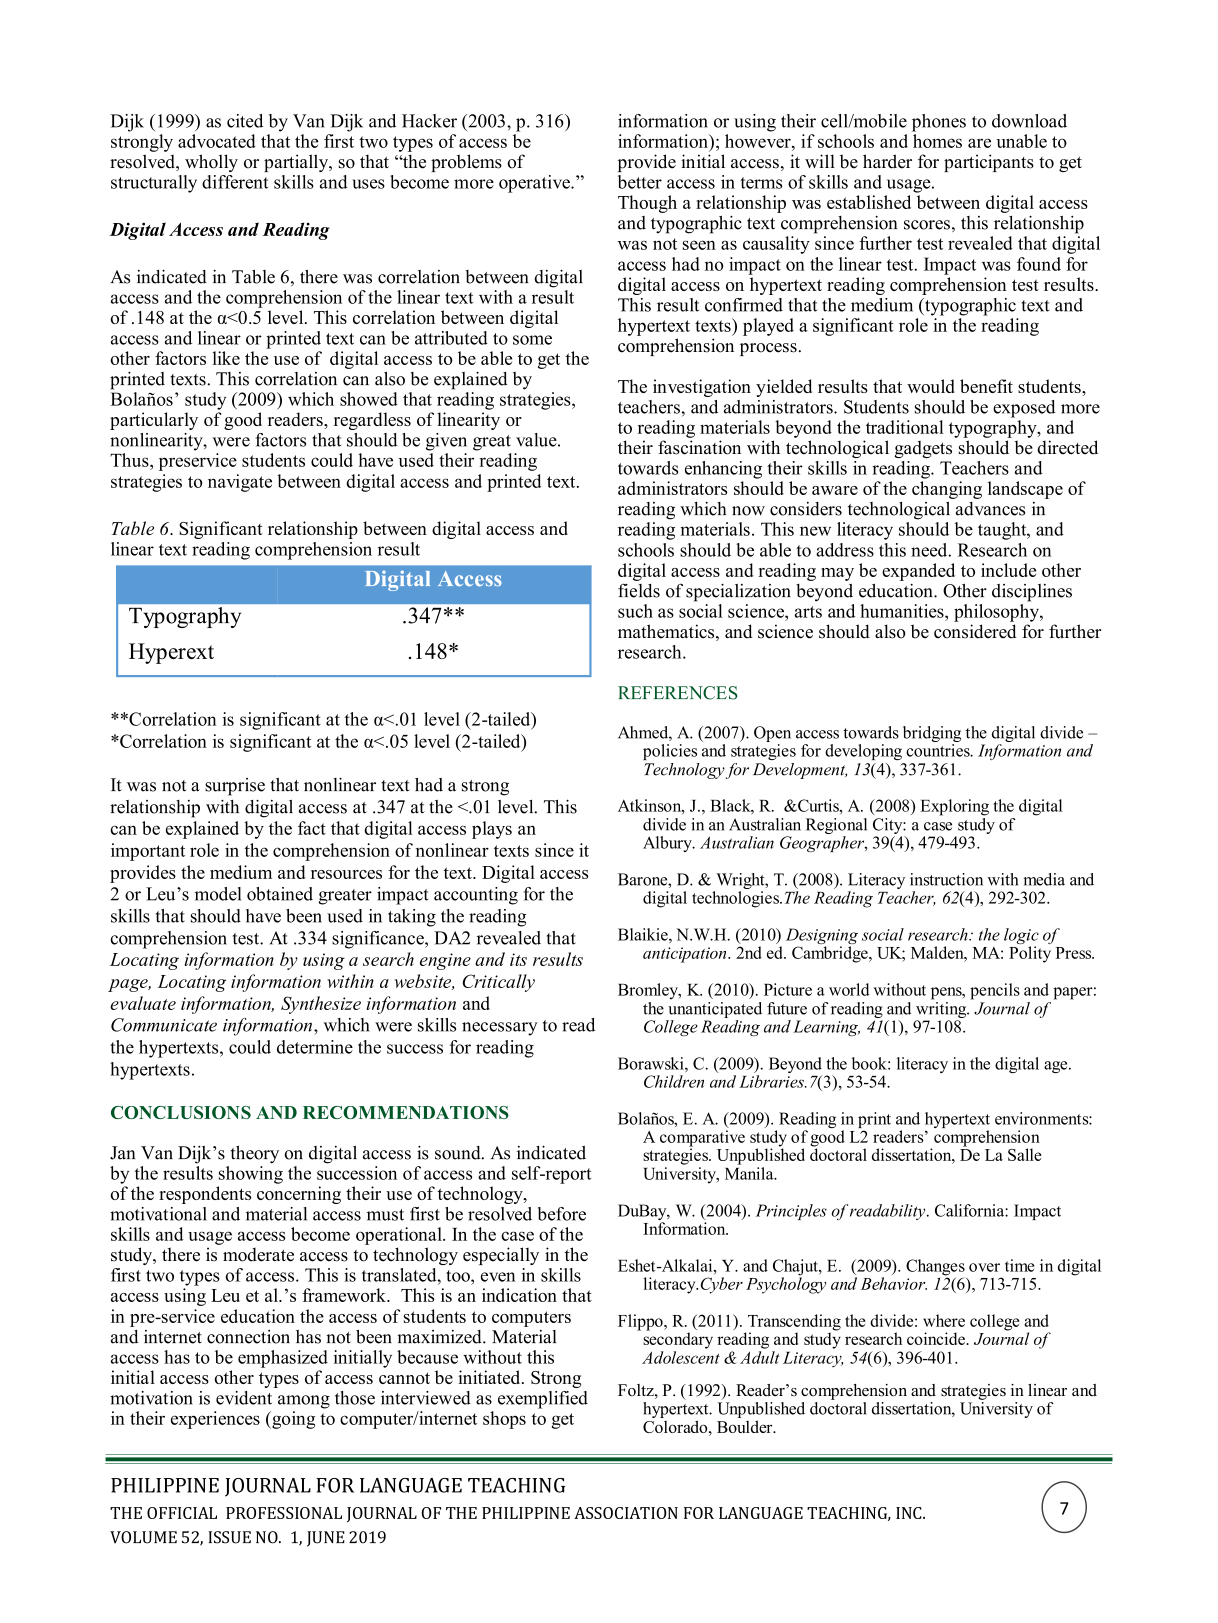  Describe the element at coordinates (954, 807) in the screenshot. I see `Exploring` at that location.
